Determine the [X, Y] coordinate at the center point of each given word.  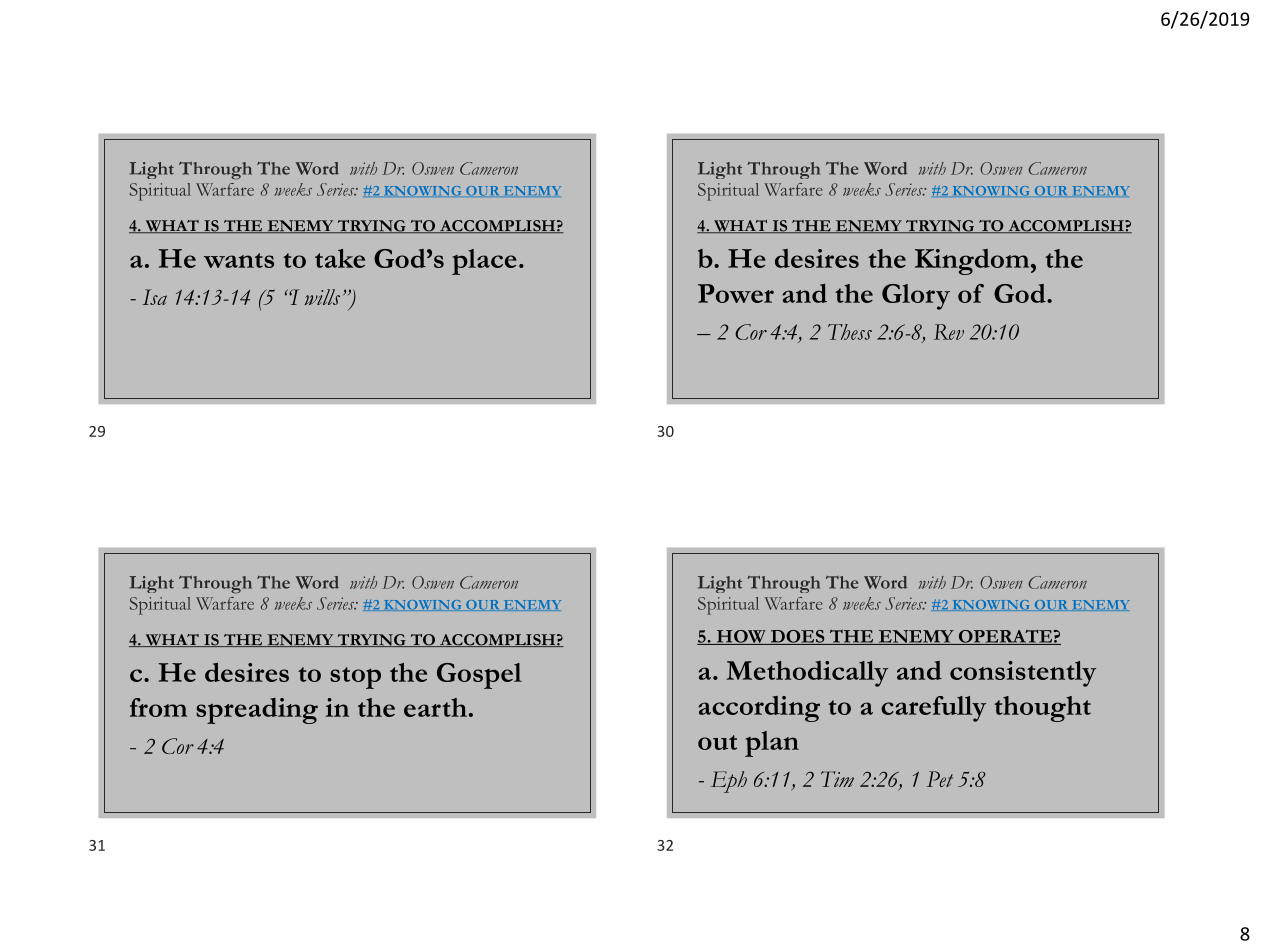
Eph [729, 782]
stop [355, 678]
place [484, 262]
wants [239, 260]
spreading [257, 711]
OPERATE [1005, 637]
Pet [940, 779]
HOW [741, 637]
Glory [916, 297]
